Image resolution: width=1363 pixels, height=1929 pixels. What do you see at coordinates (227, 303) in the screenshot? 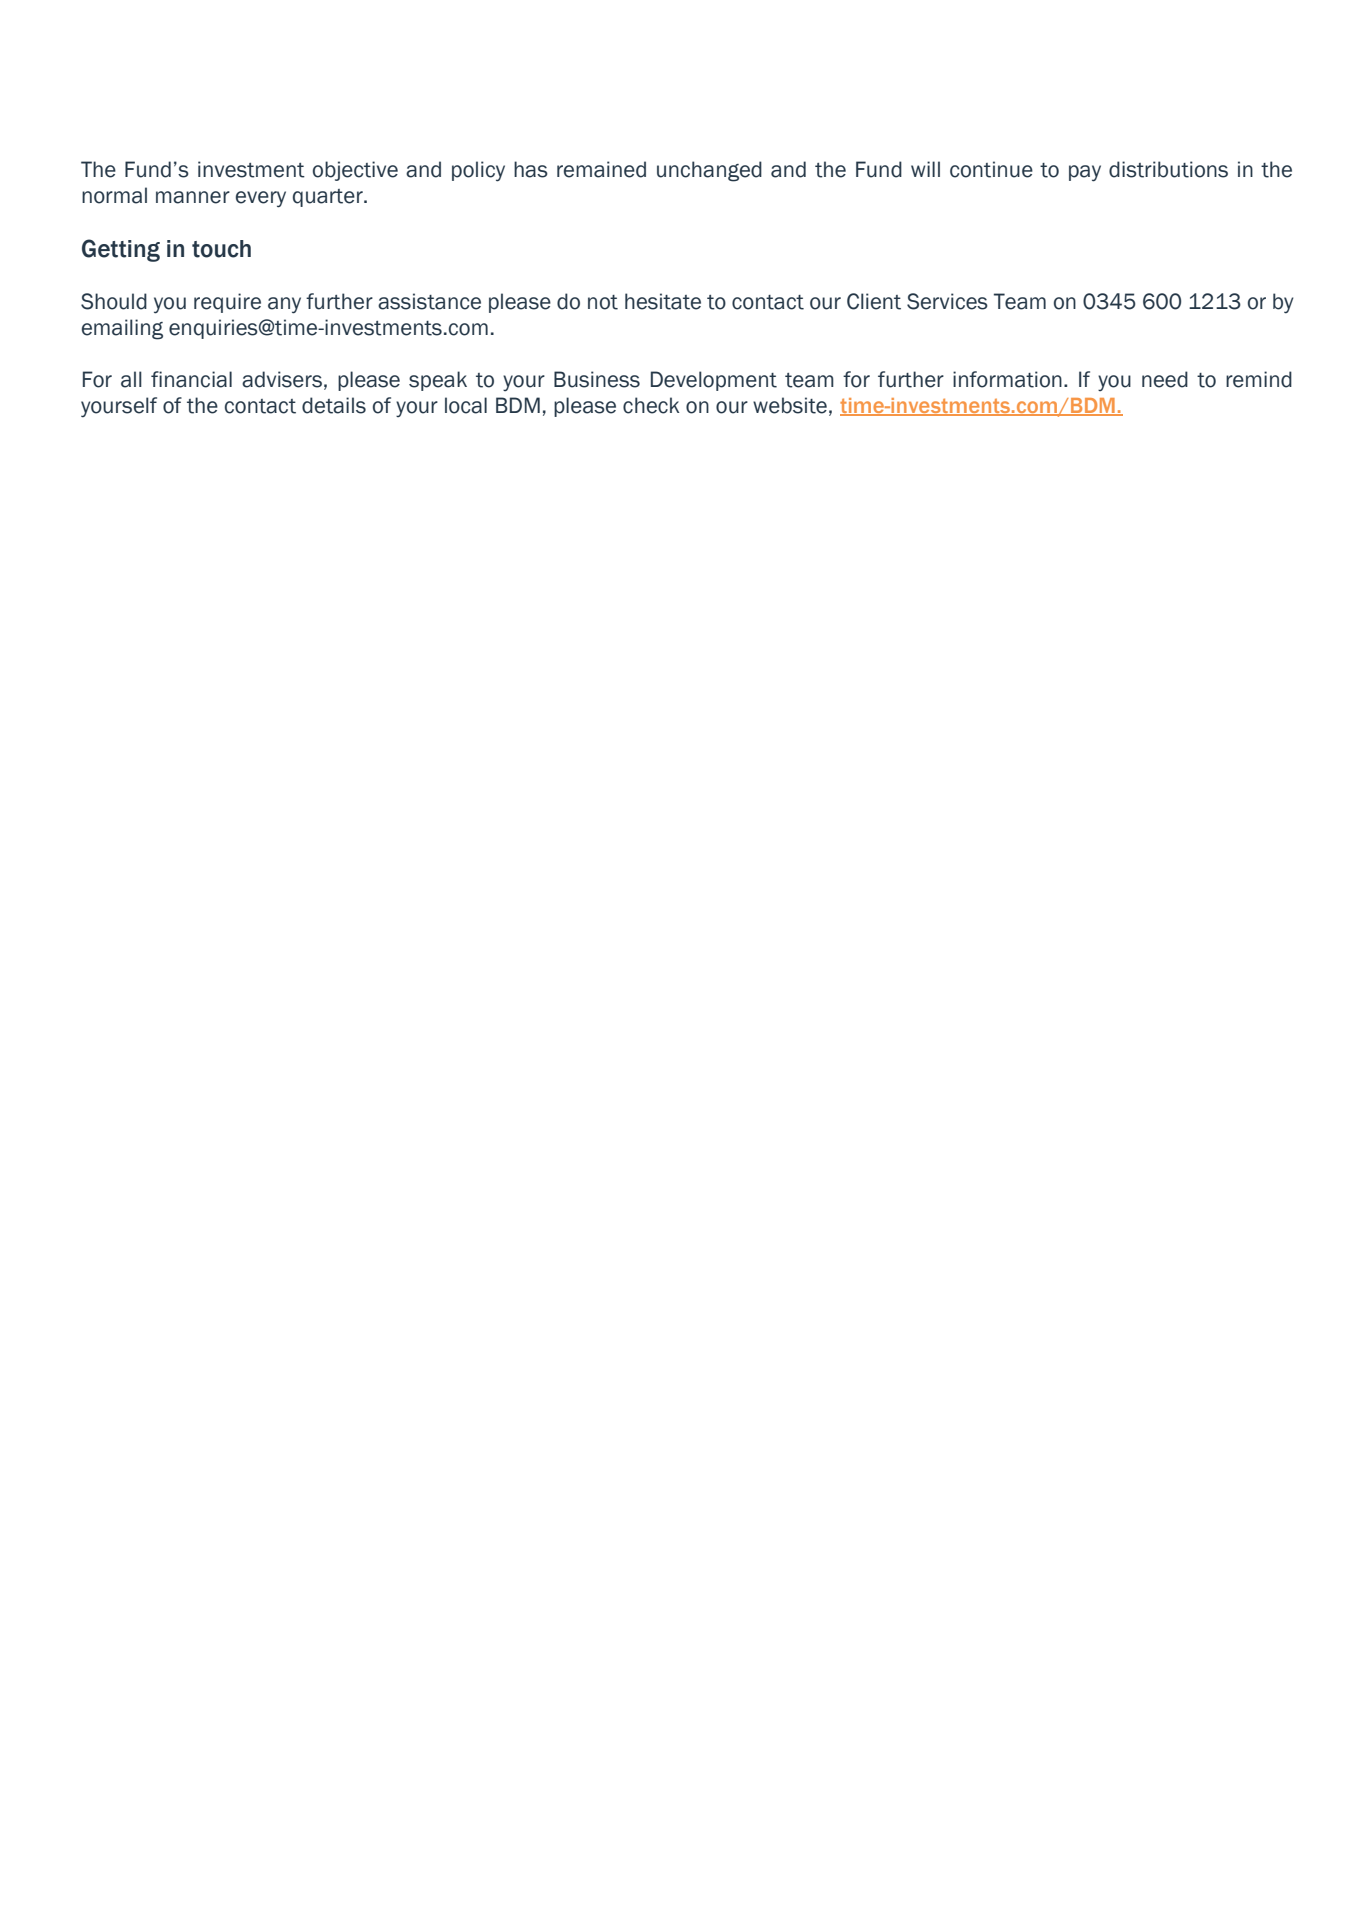
I see `require` at bounding box center [227, 303].
